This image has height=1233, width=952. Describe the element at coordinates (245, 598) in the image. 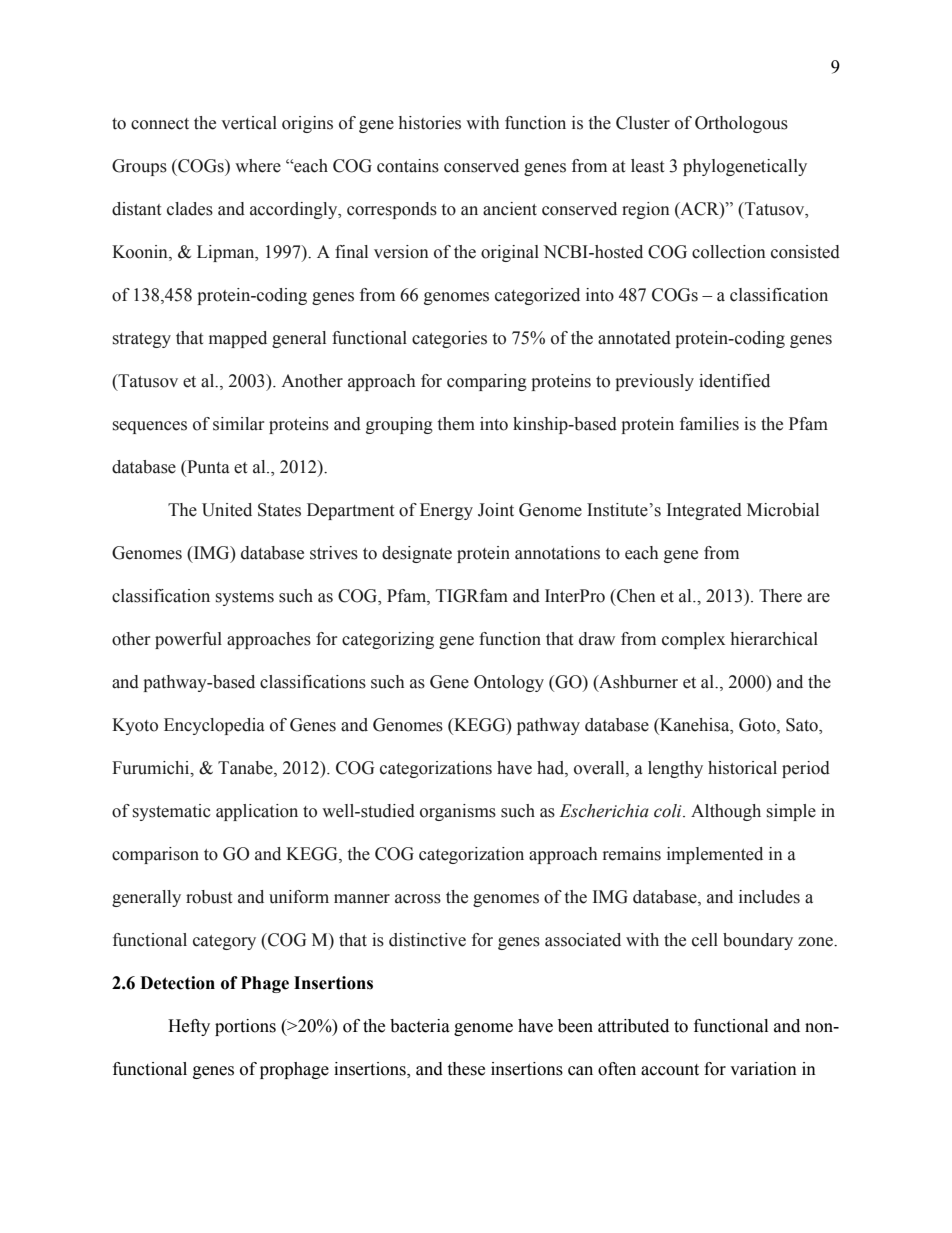

I see `systems` at that location.
